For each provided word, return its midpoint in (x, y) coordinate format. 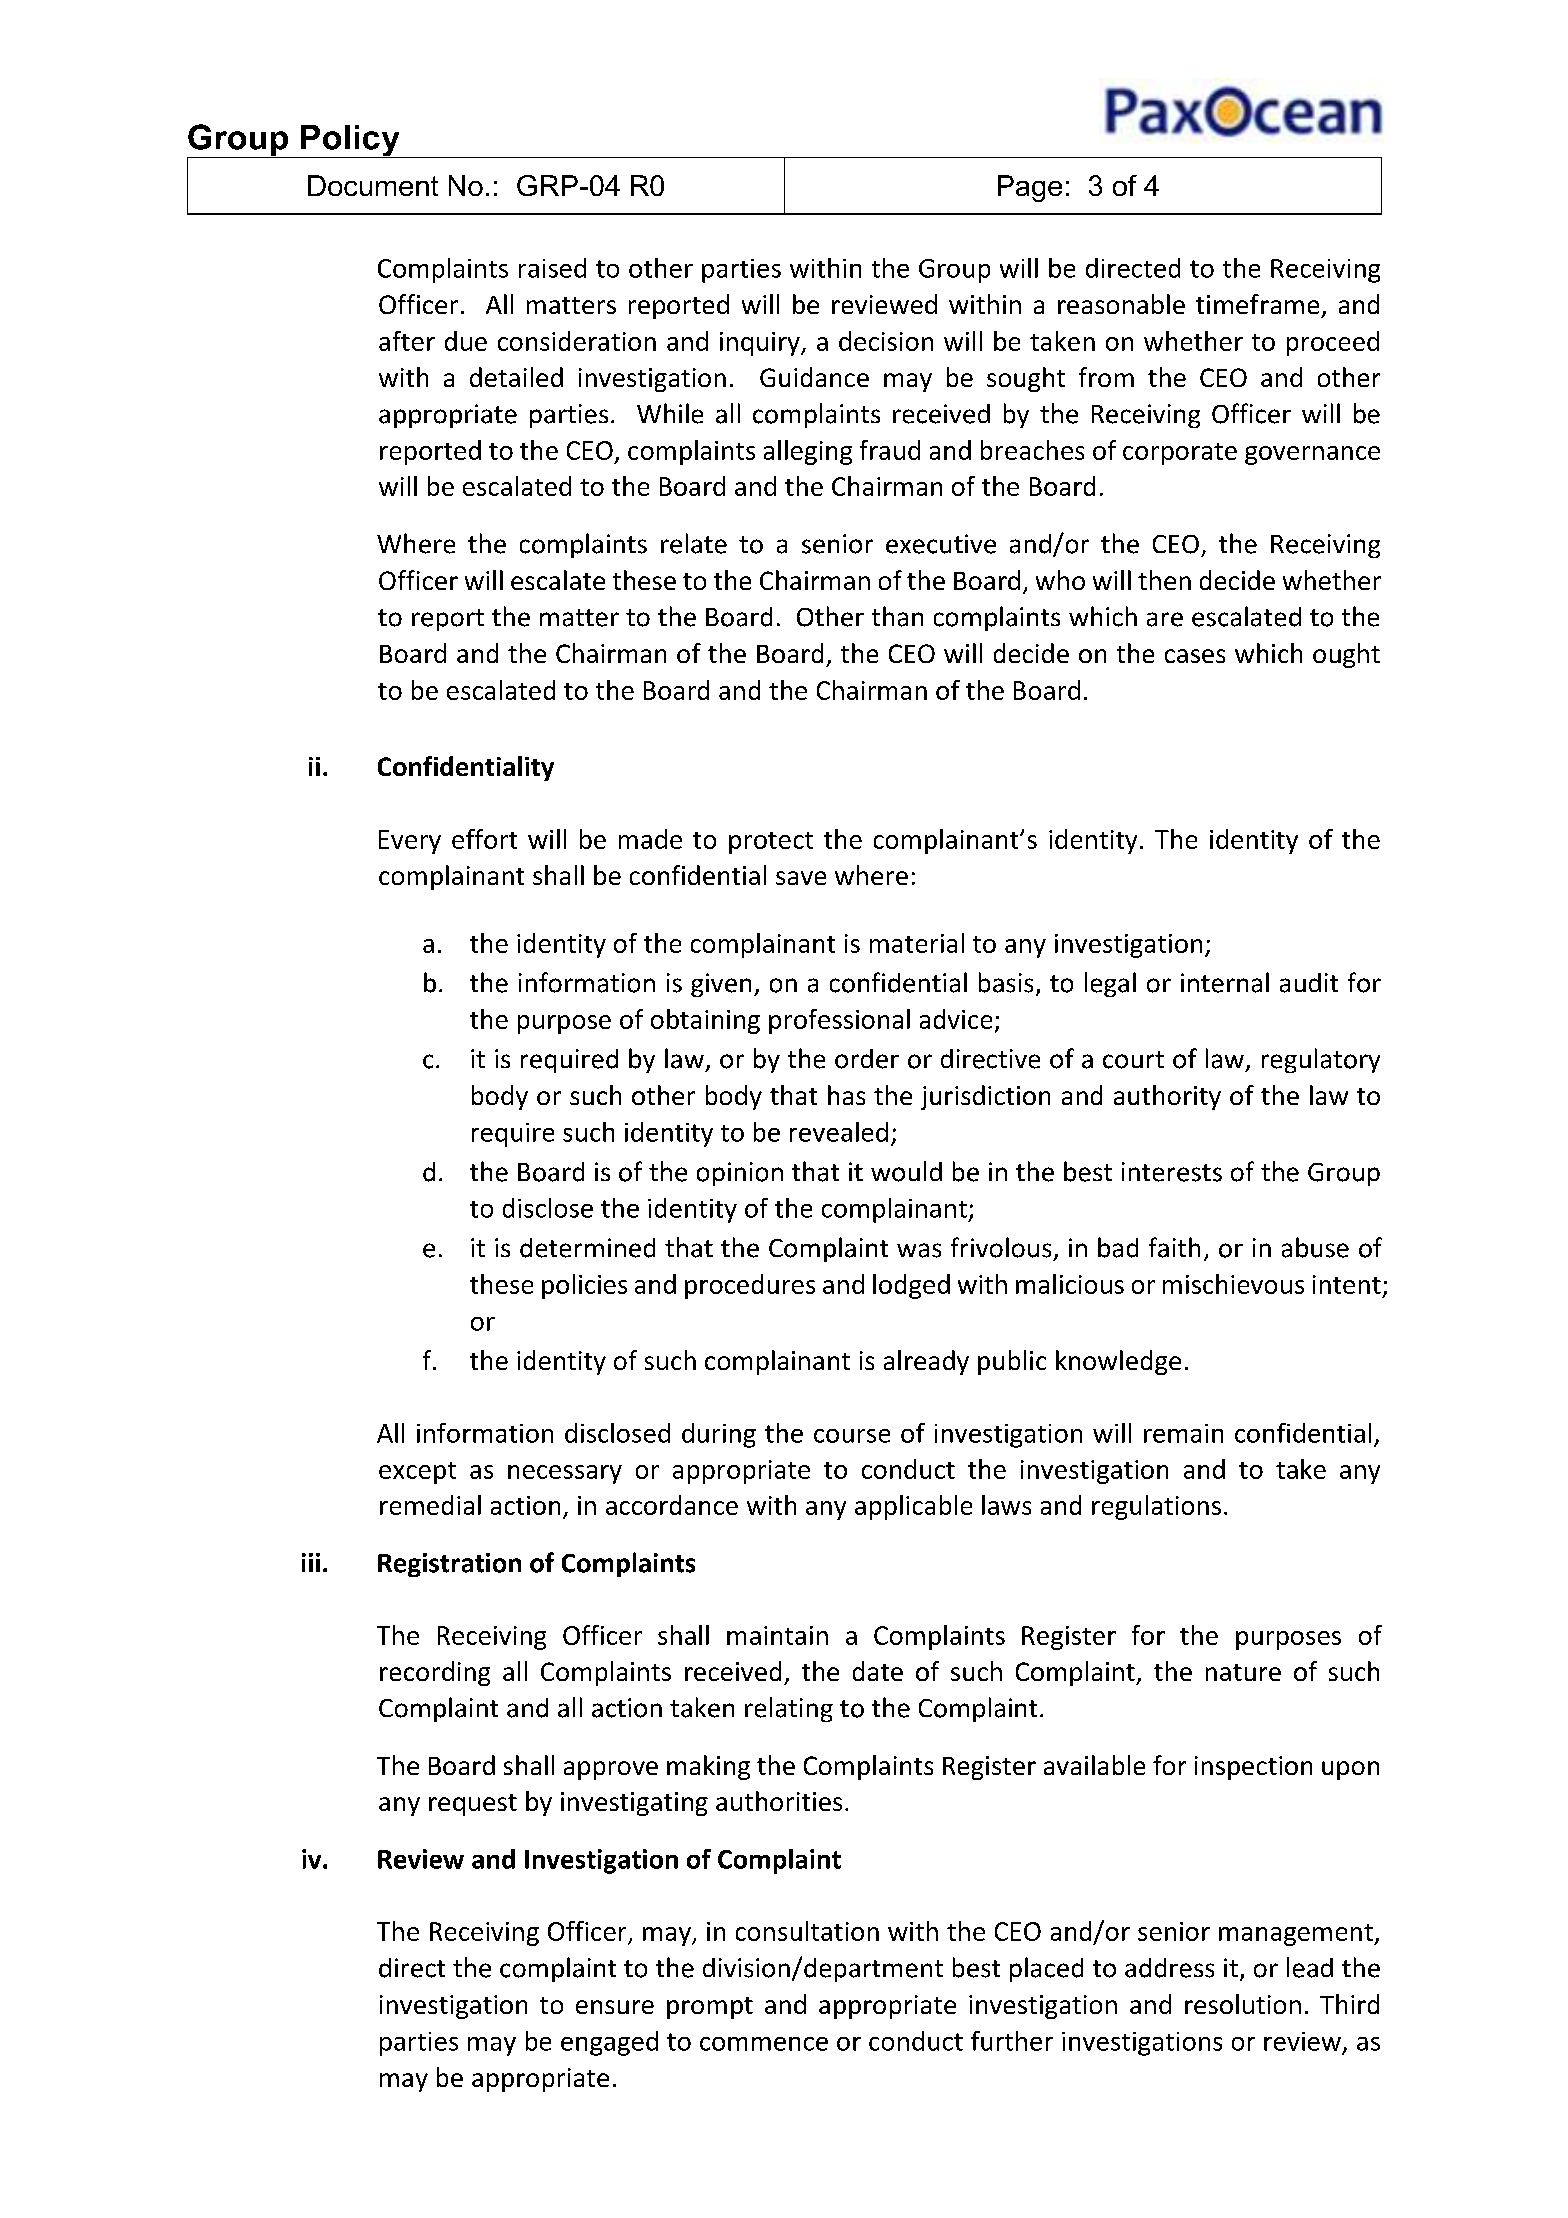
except (417, 1473)
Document (373, 185)
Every (410, 842)
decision (886, 341)
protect (771, 843)
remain (1183, 1433)
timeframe (1257, 304)
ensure (615, 2007)
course (852, 1436)
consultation (807, 1931)
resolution (1243, 2004)
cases (1195, 656)
